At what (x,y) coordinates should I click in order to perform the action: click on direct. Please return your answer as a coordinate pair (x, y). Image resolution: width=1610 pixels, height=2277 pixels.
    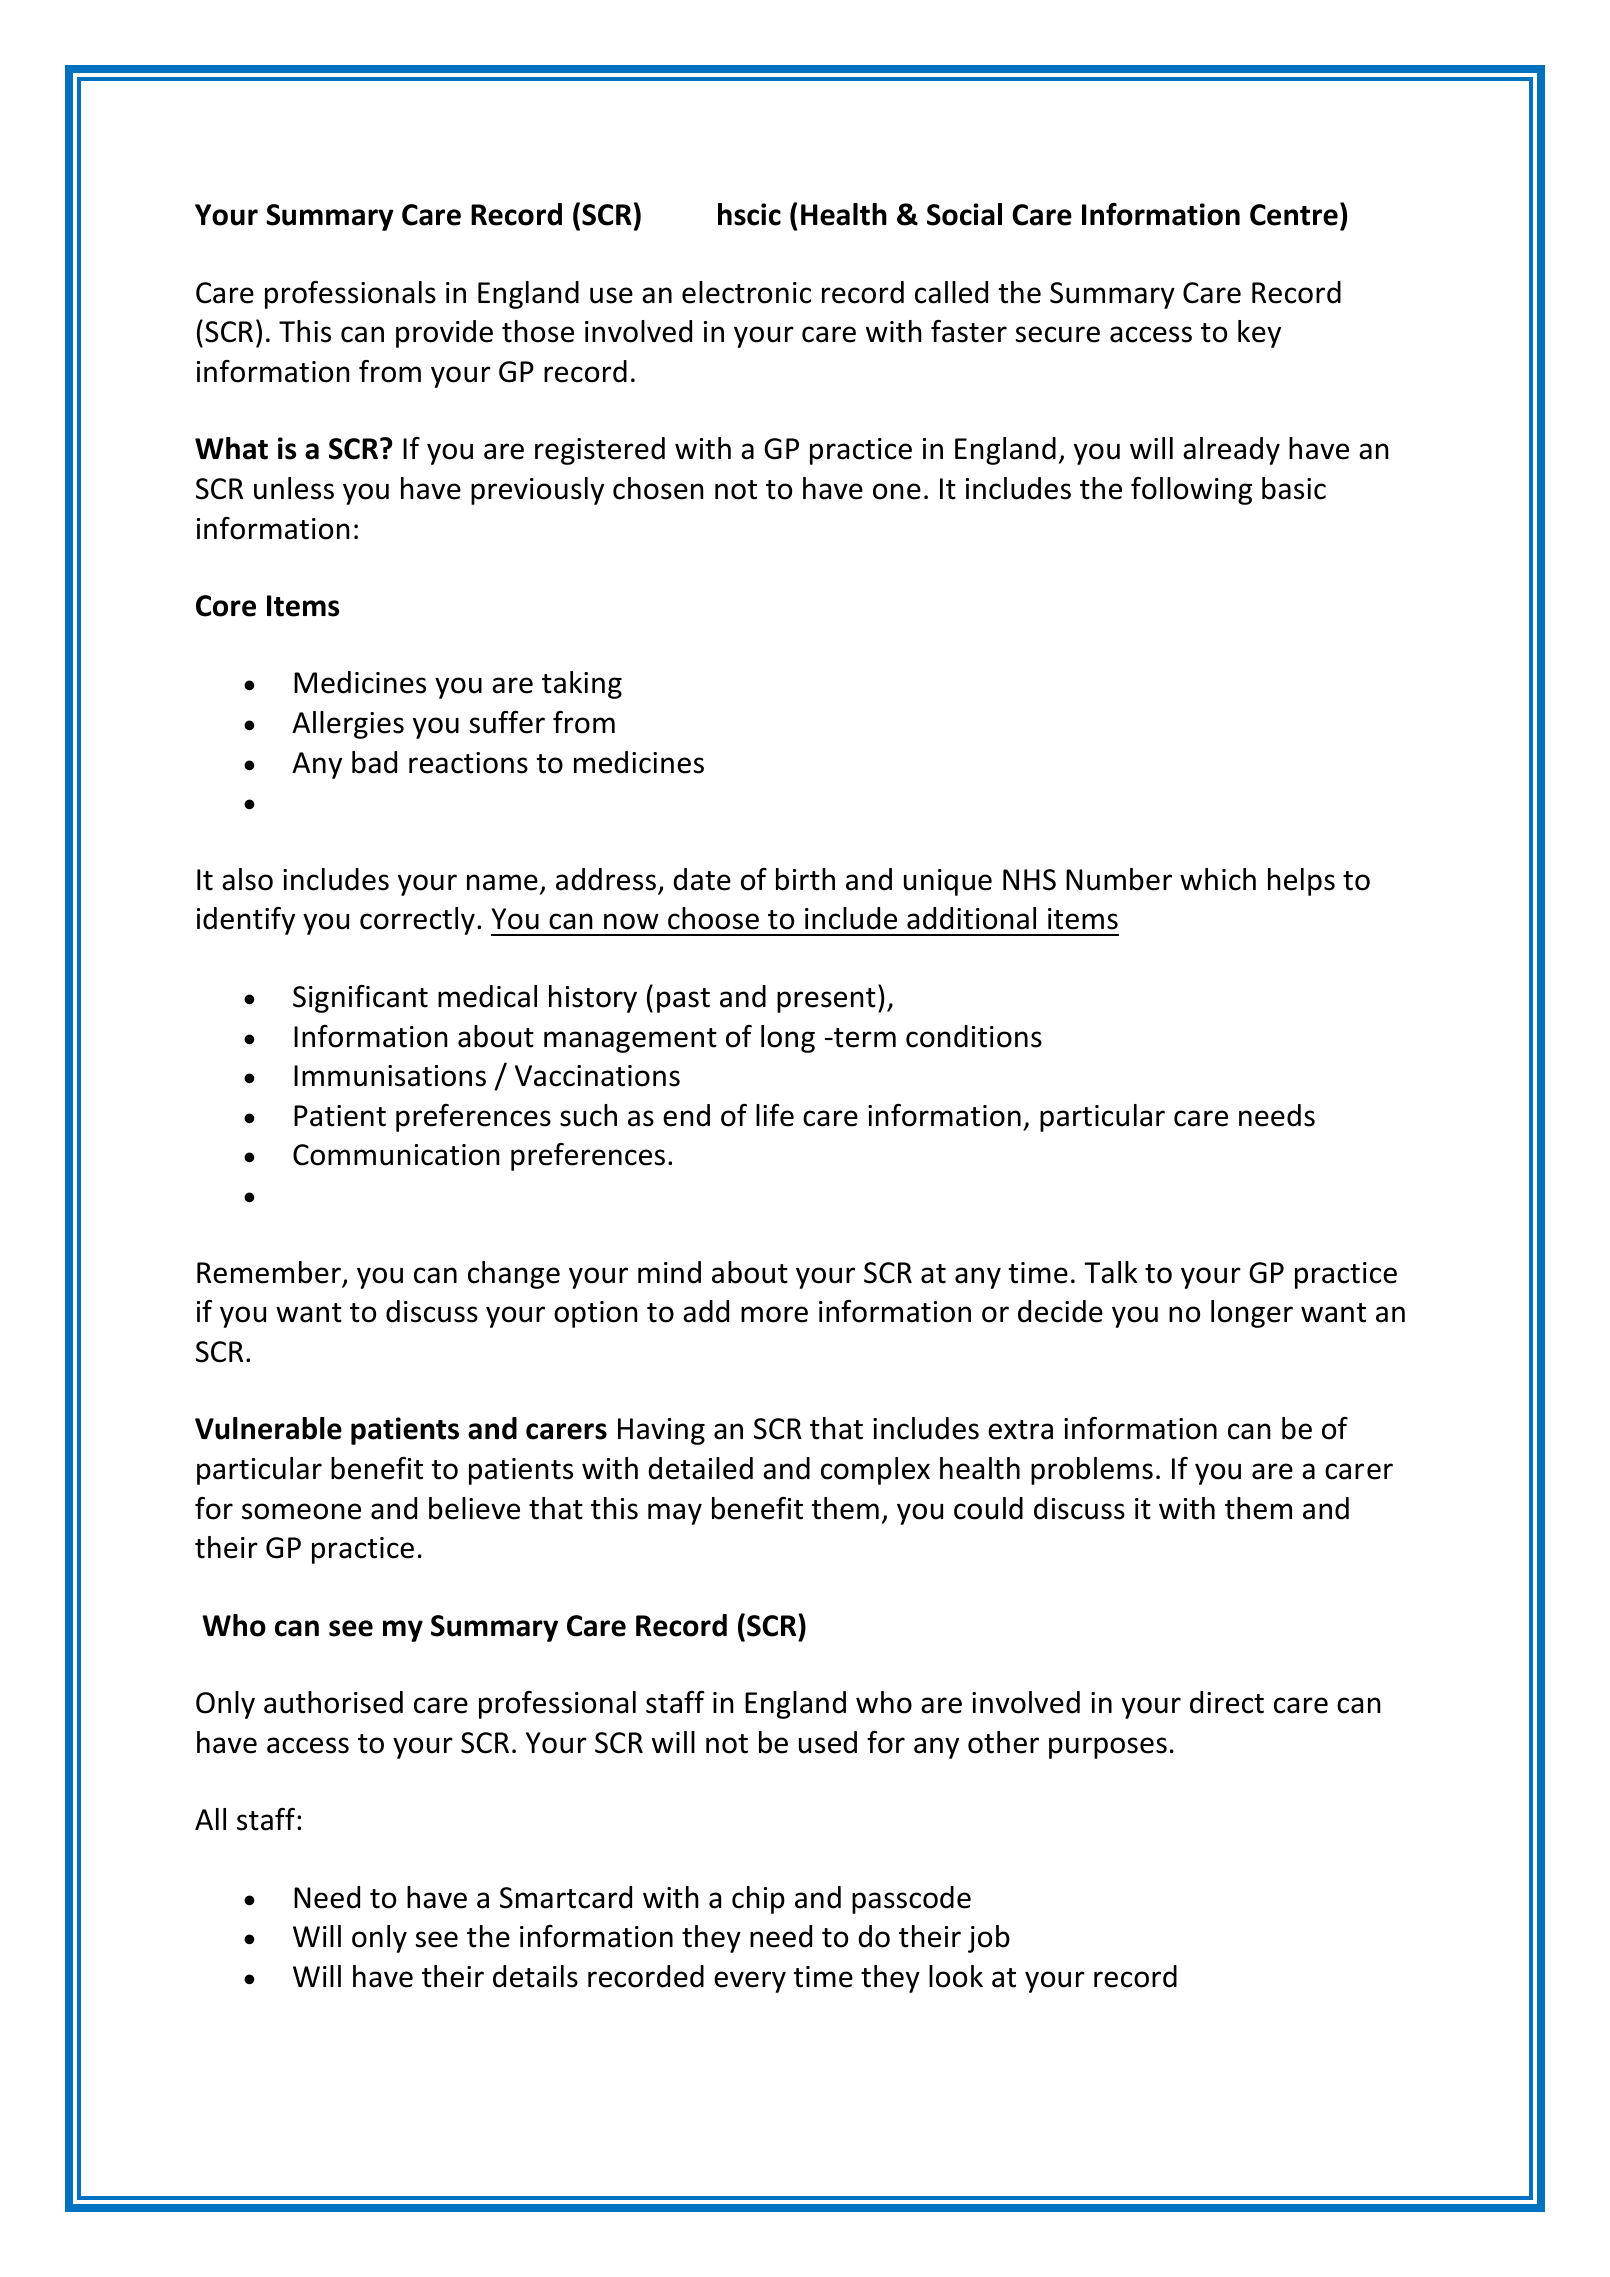
    Looking at the image, I should click on (1227, 1702).
